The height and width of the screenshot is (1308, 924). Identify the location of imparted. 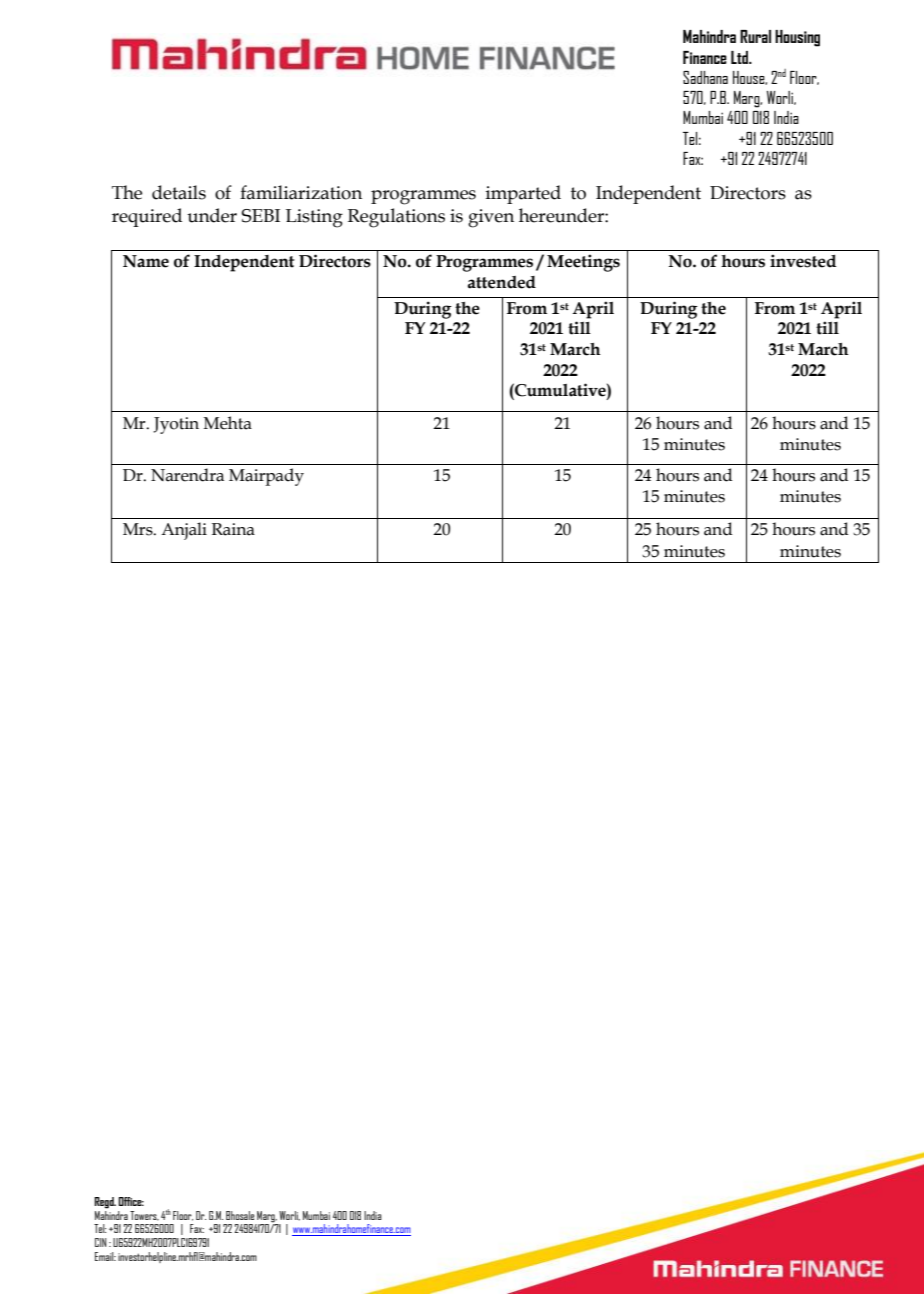
(523, 194).
